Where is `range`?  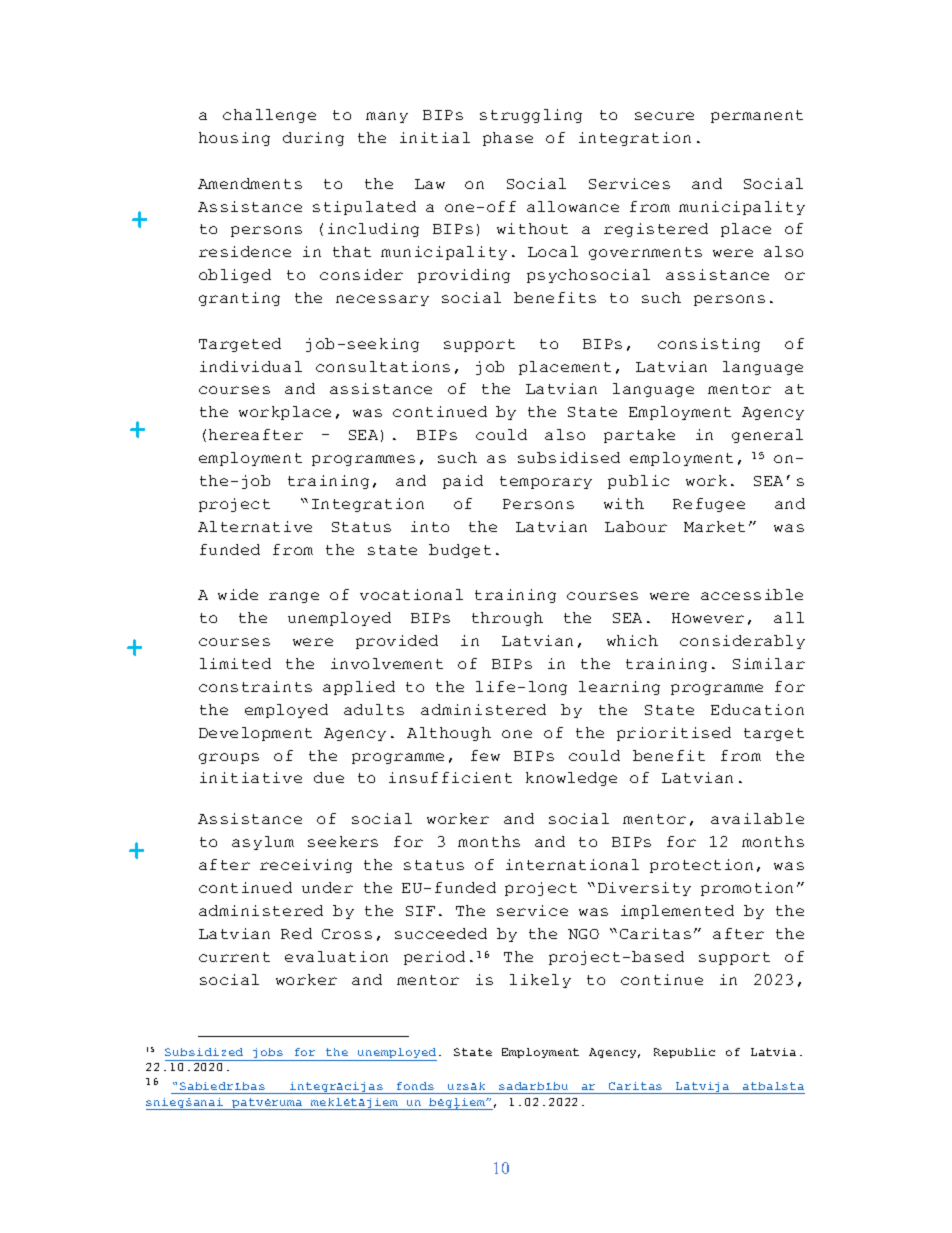
range is located at coordinates (294, 597).
